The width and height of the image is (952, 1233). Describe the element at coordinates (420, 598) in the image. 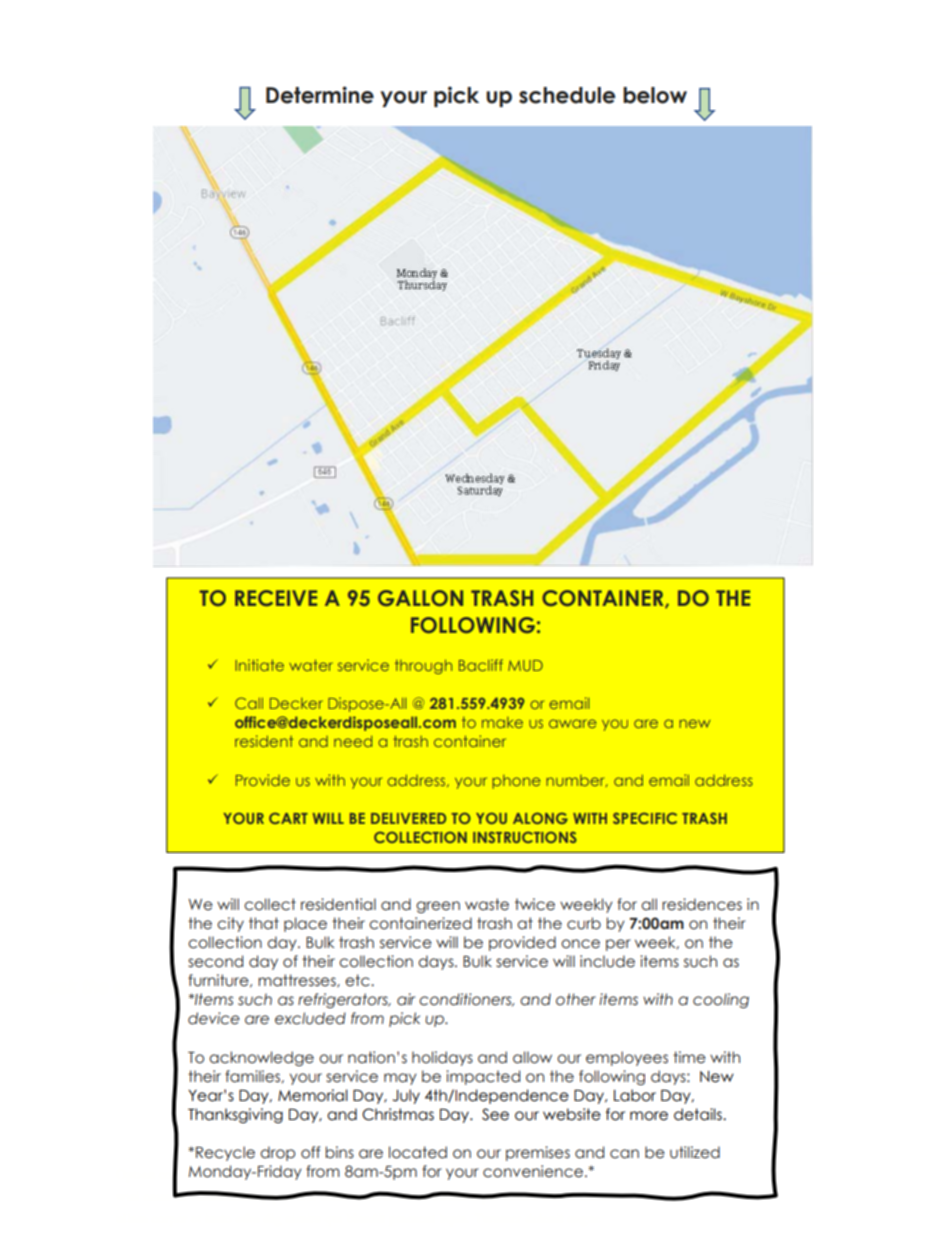

I see `GALLON` at that location.
